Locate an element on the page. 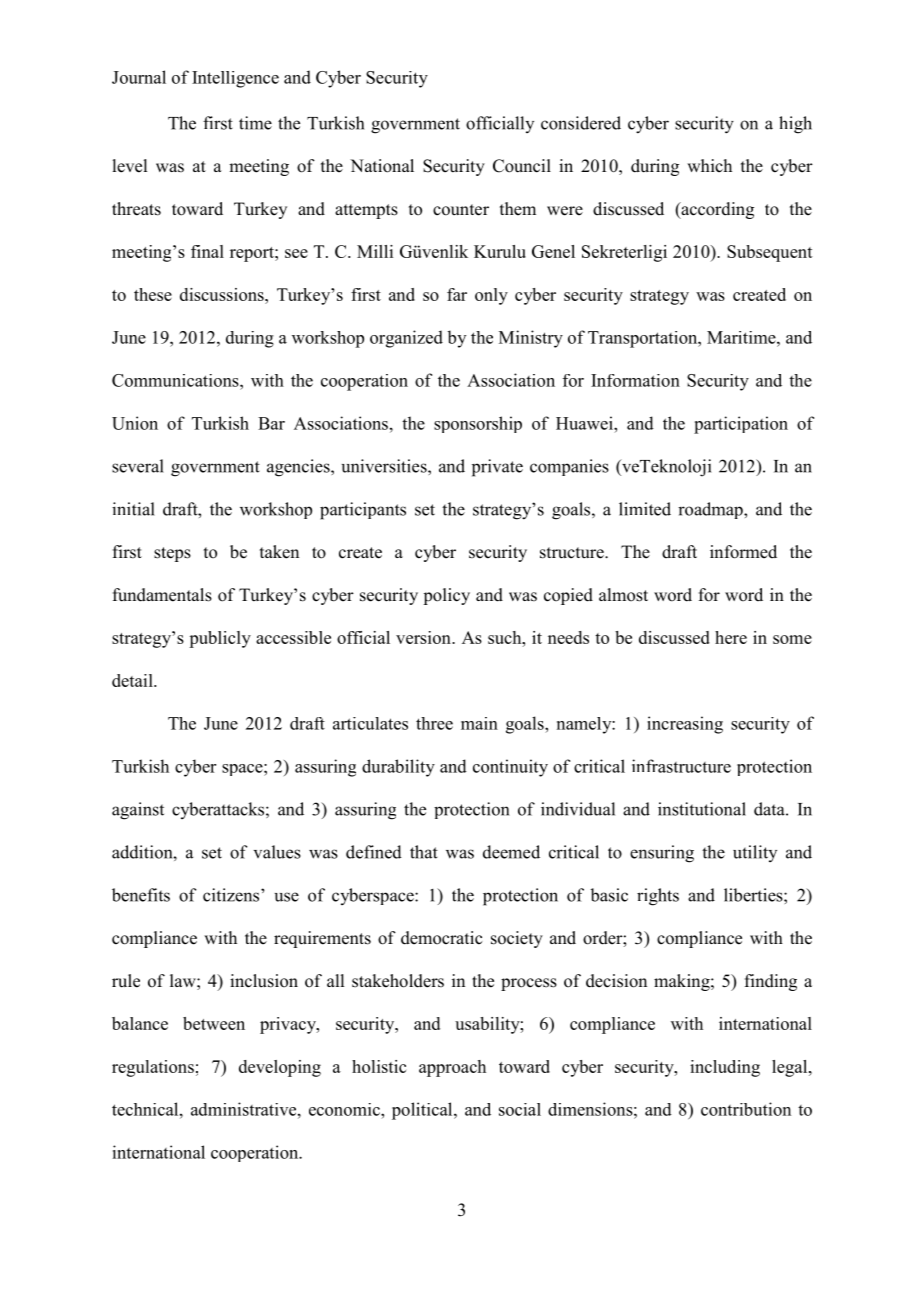 This image has height=1308, width=924. Council is located at coordinates (522, 166).
